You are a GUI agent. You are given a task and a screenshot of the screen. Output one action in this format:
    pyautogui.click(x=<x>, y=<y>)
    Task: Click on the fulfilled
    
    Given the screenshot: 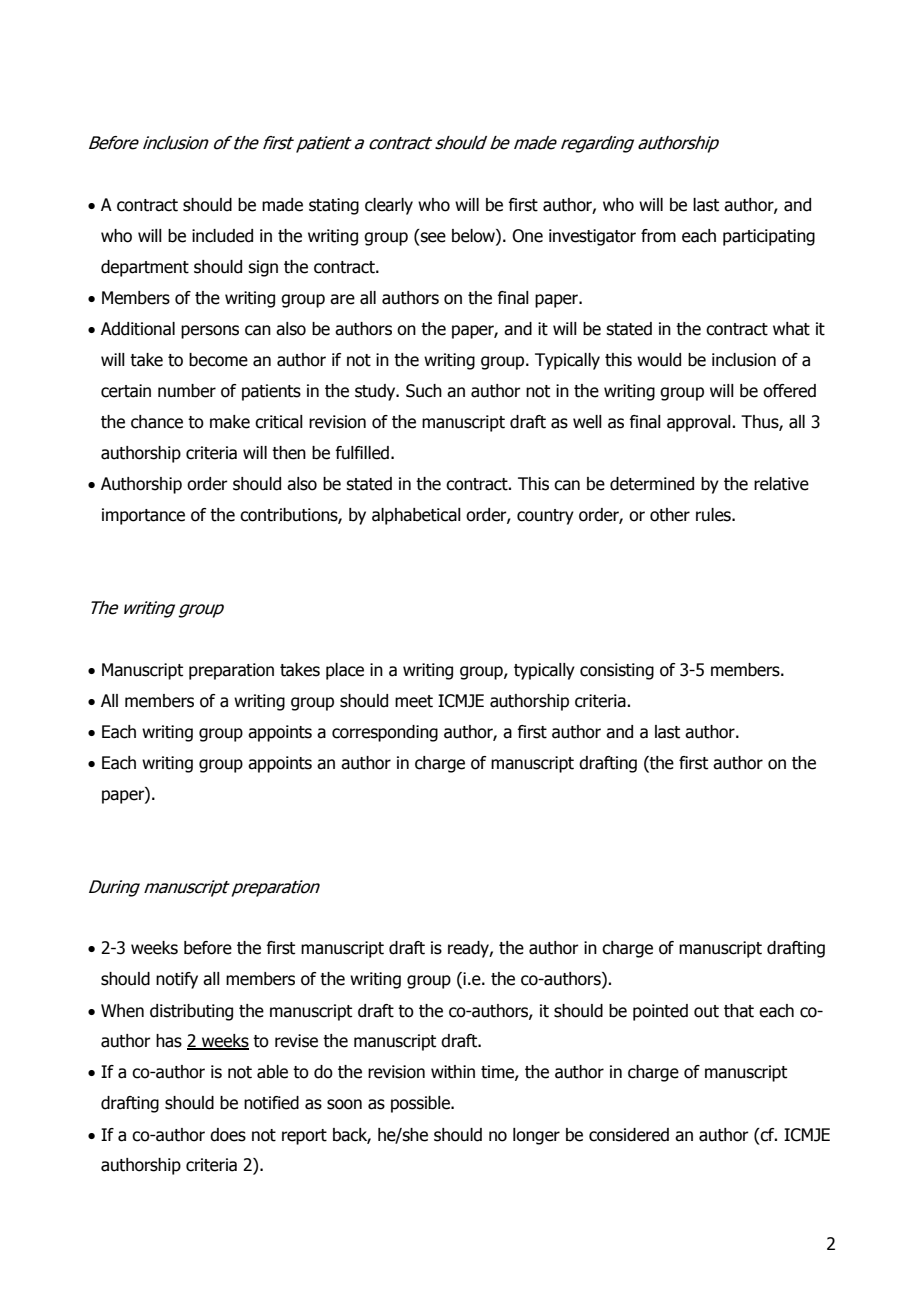 What is the action you would take?
    pyautogui.click(x=362, y=453)
